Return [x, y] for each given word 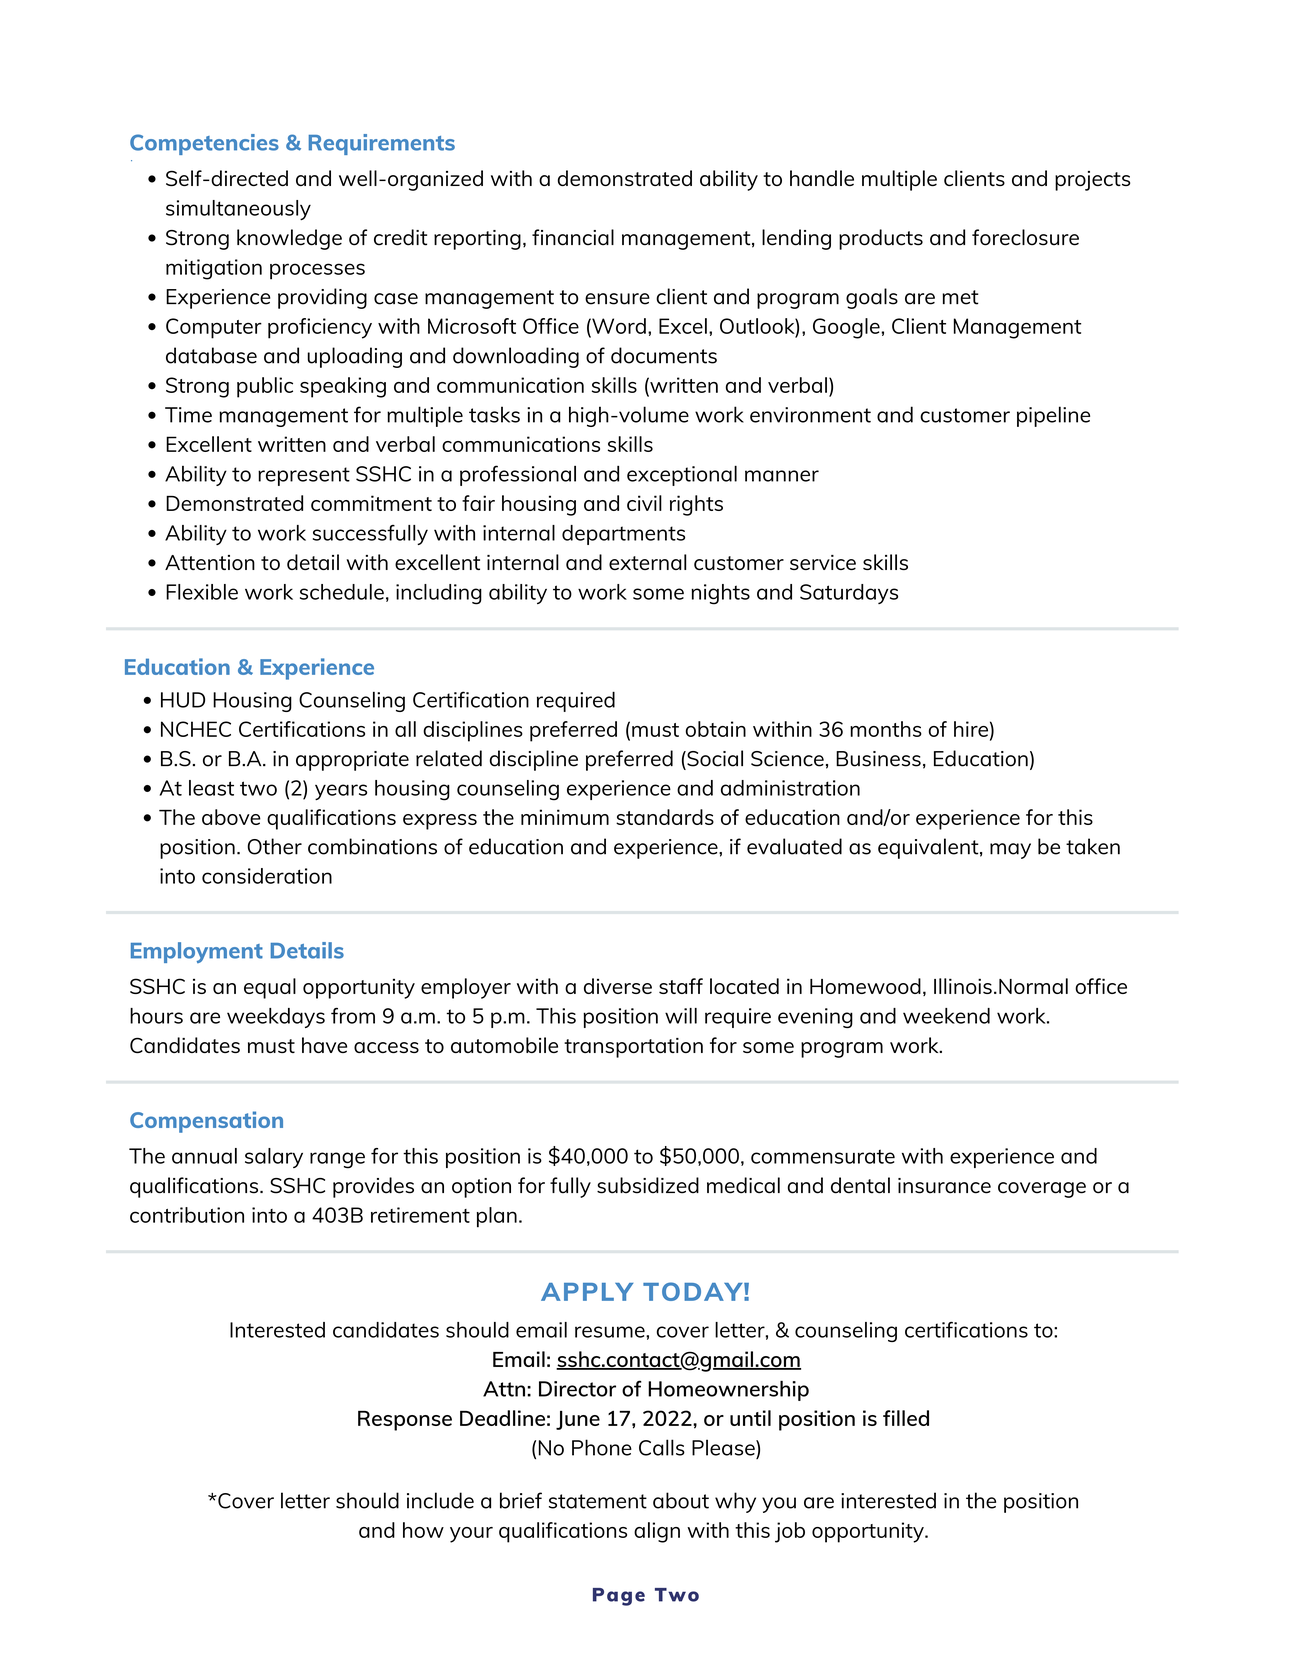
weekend [946, 1016]
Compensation [206, 1122]
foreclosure [1025, 237]
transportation [633, 1048]
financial [573, 237]
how [423, 1530]
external [647, 562]
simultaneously [238, 210]
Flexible [202, 592]
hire [971, 729]
